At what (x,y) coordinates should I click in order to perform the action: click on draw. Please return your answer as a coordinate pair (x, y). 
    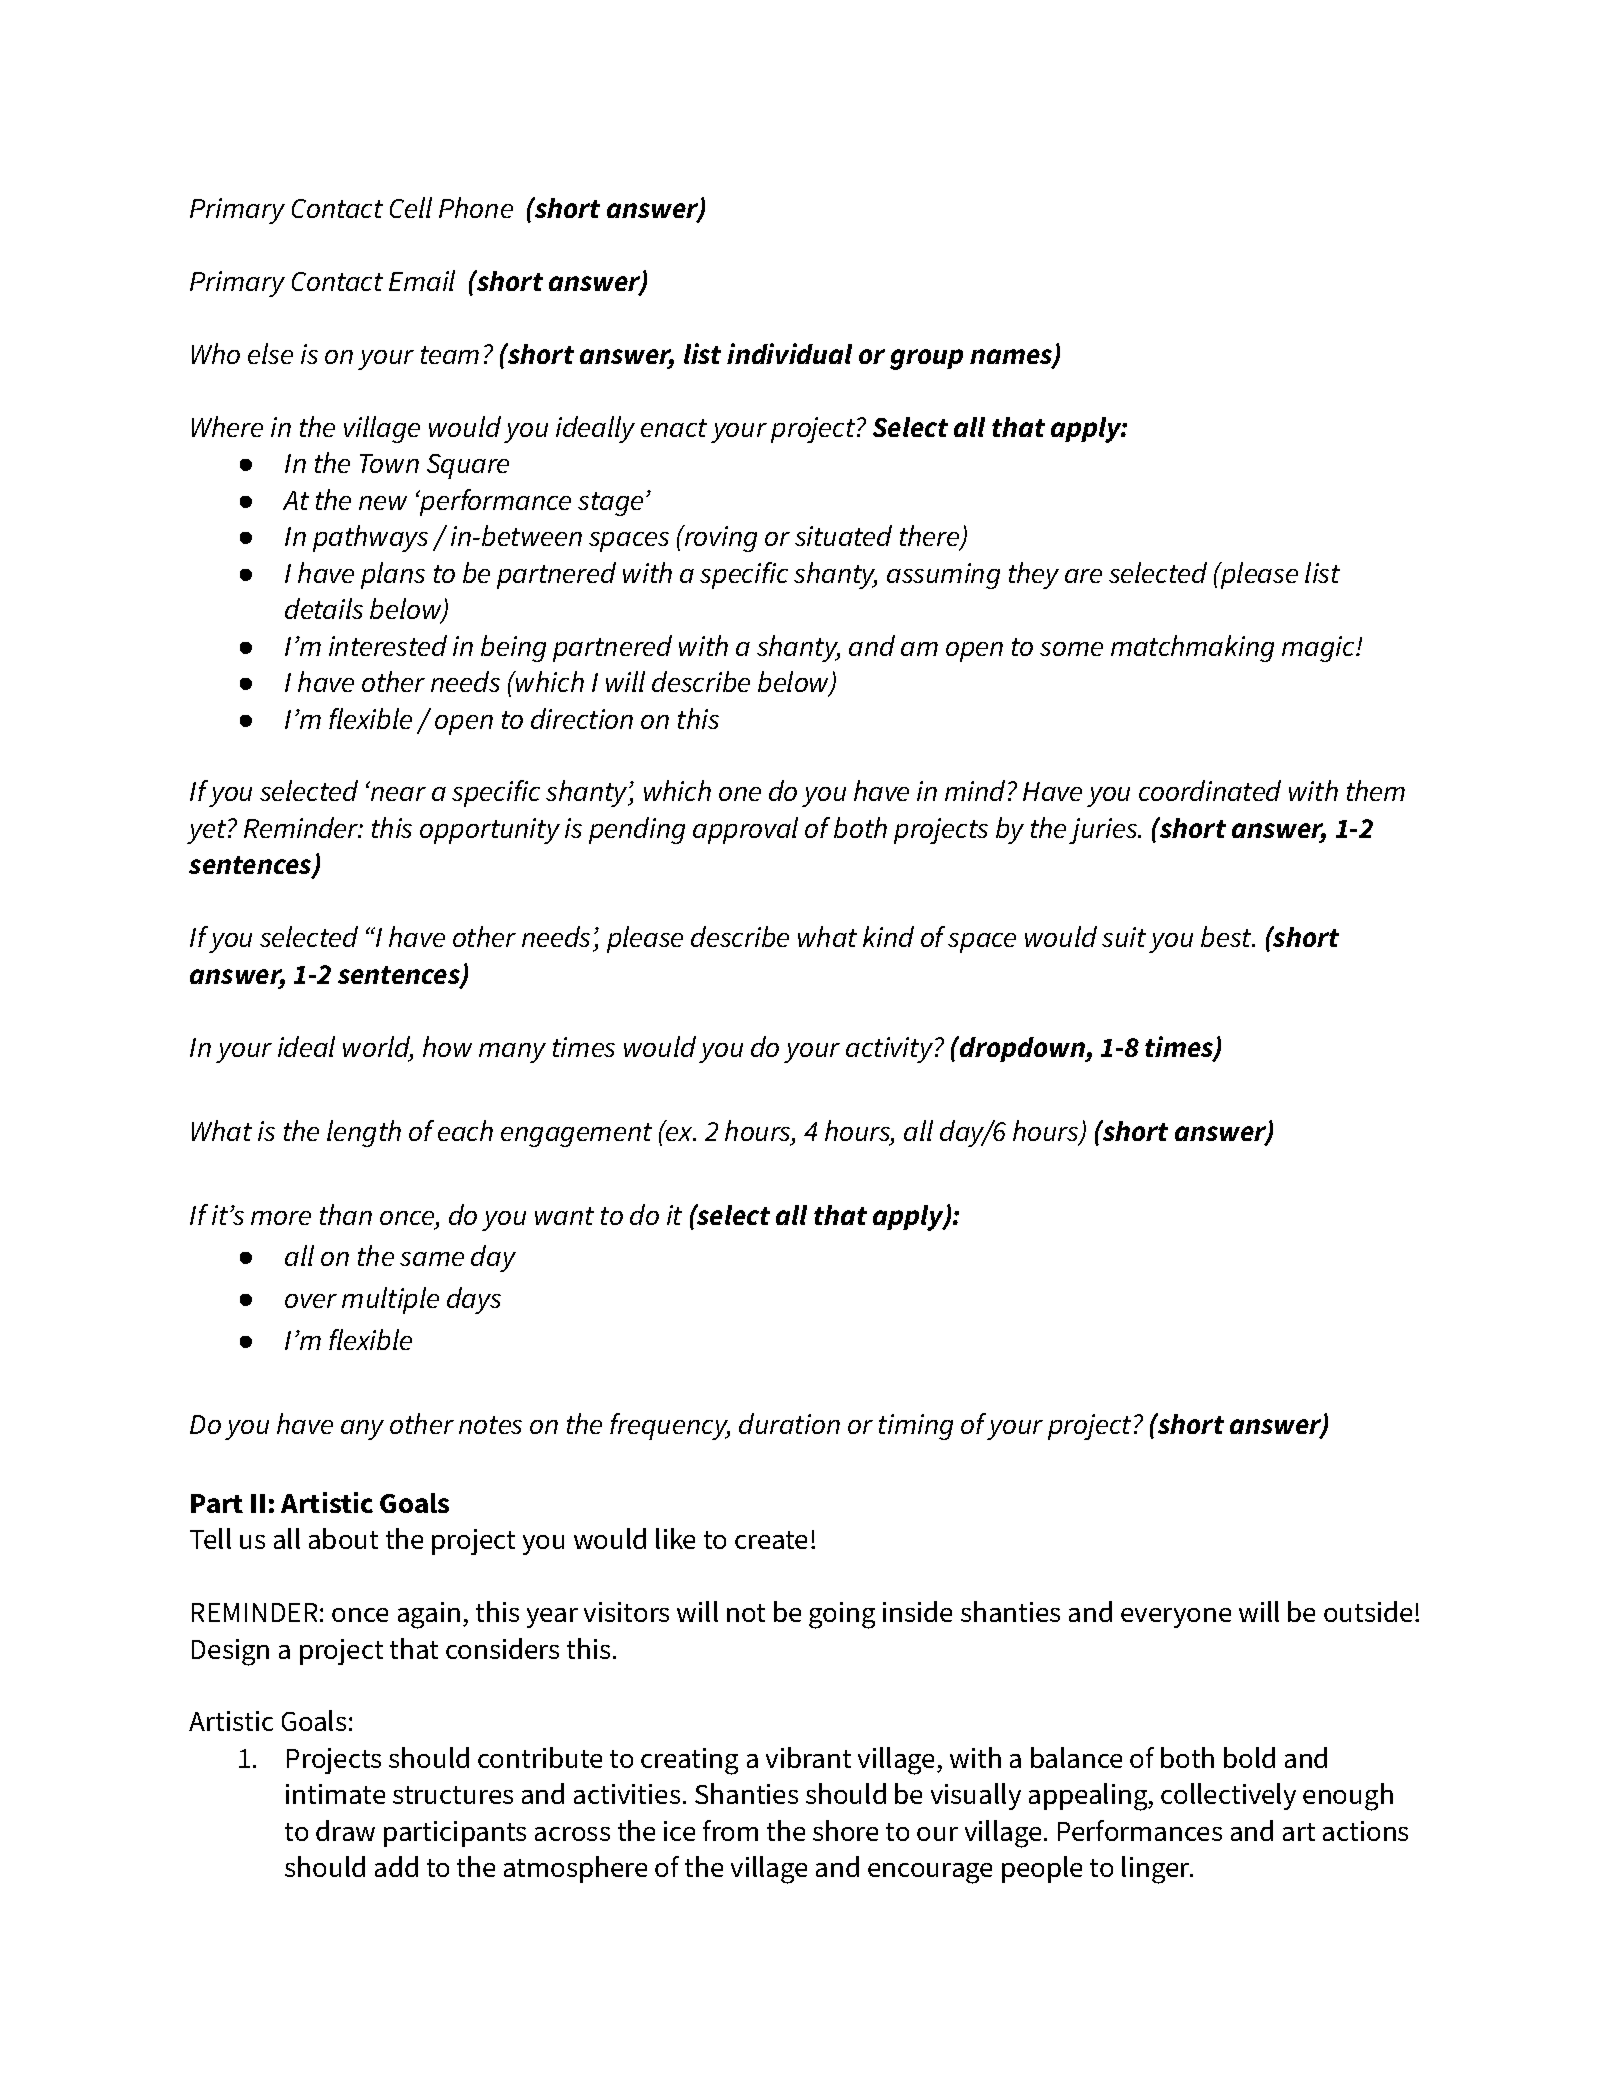
    Looking at the image, I should click on (345, 1830).
